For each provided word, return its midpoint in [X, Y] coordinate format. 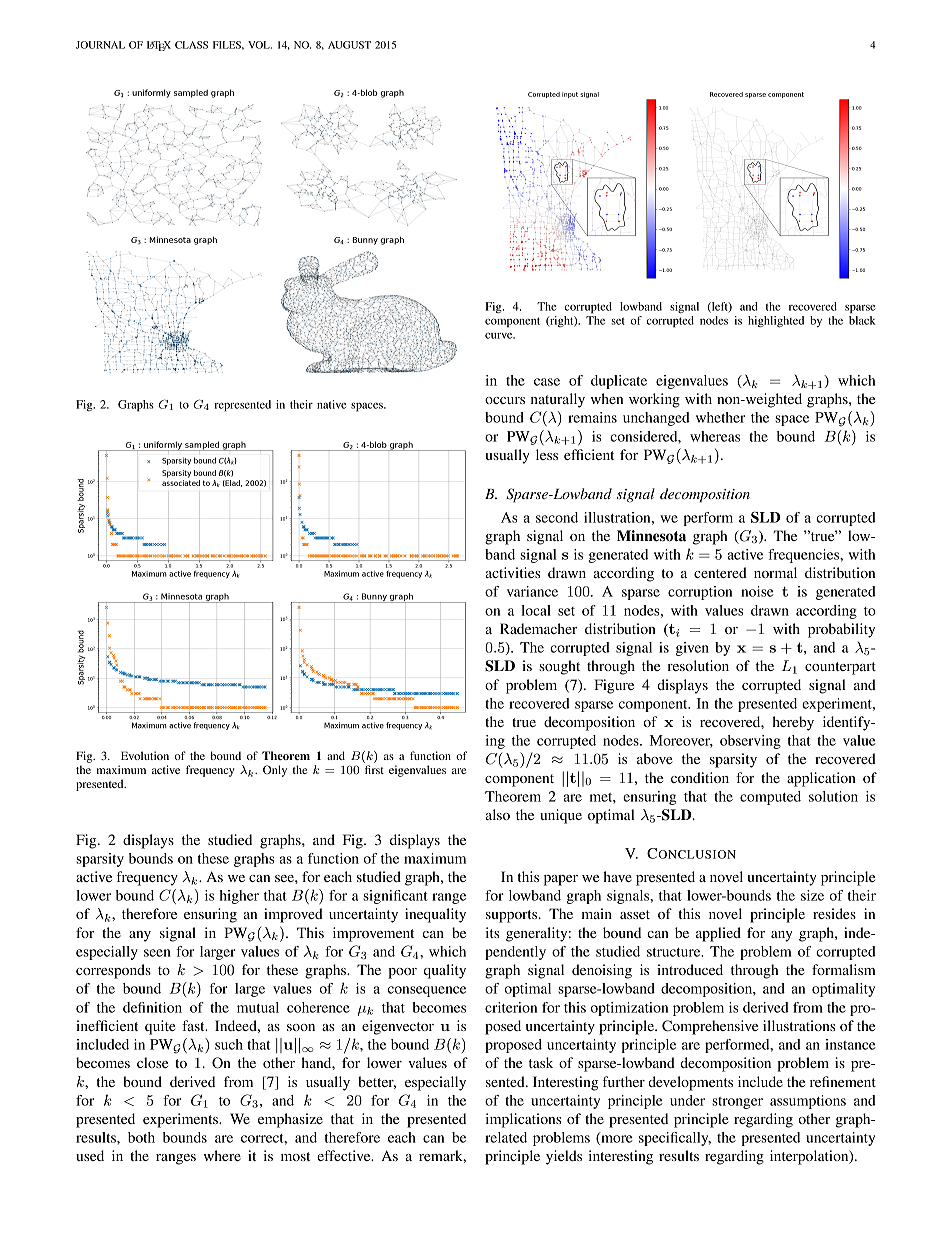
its [492, 932]
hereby [793, 723]
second [557, 517]
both [141, 1137]
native [331, 404]
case [547, 382]
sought [559, 667]
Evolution [145, 755]
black [862, 320]
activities [512, 572]
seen [157, 953]
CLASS [191, 45]
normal [775, 572]
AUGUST [349, 45]
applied [718, 934]
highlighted [776, 321]
